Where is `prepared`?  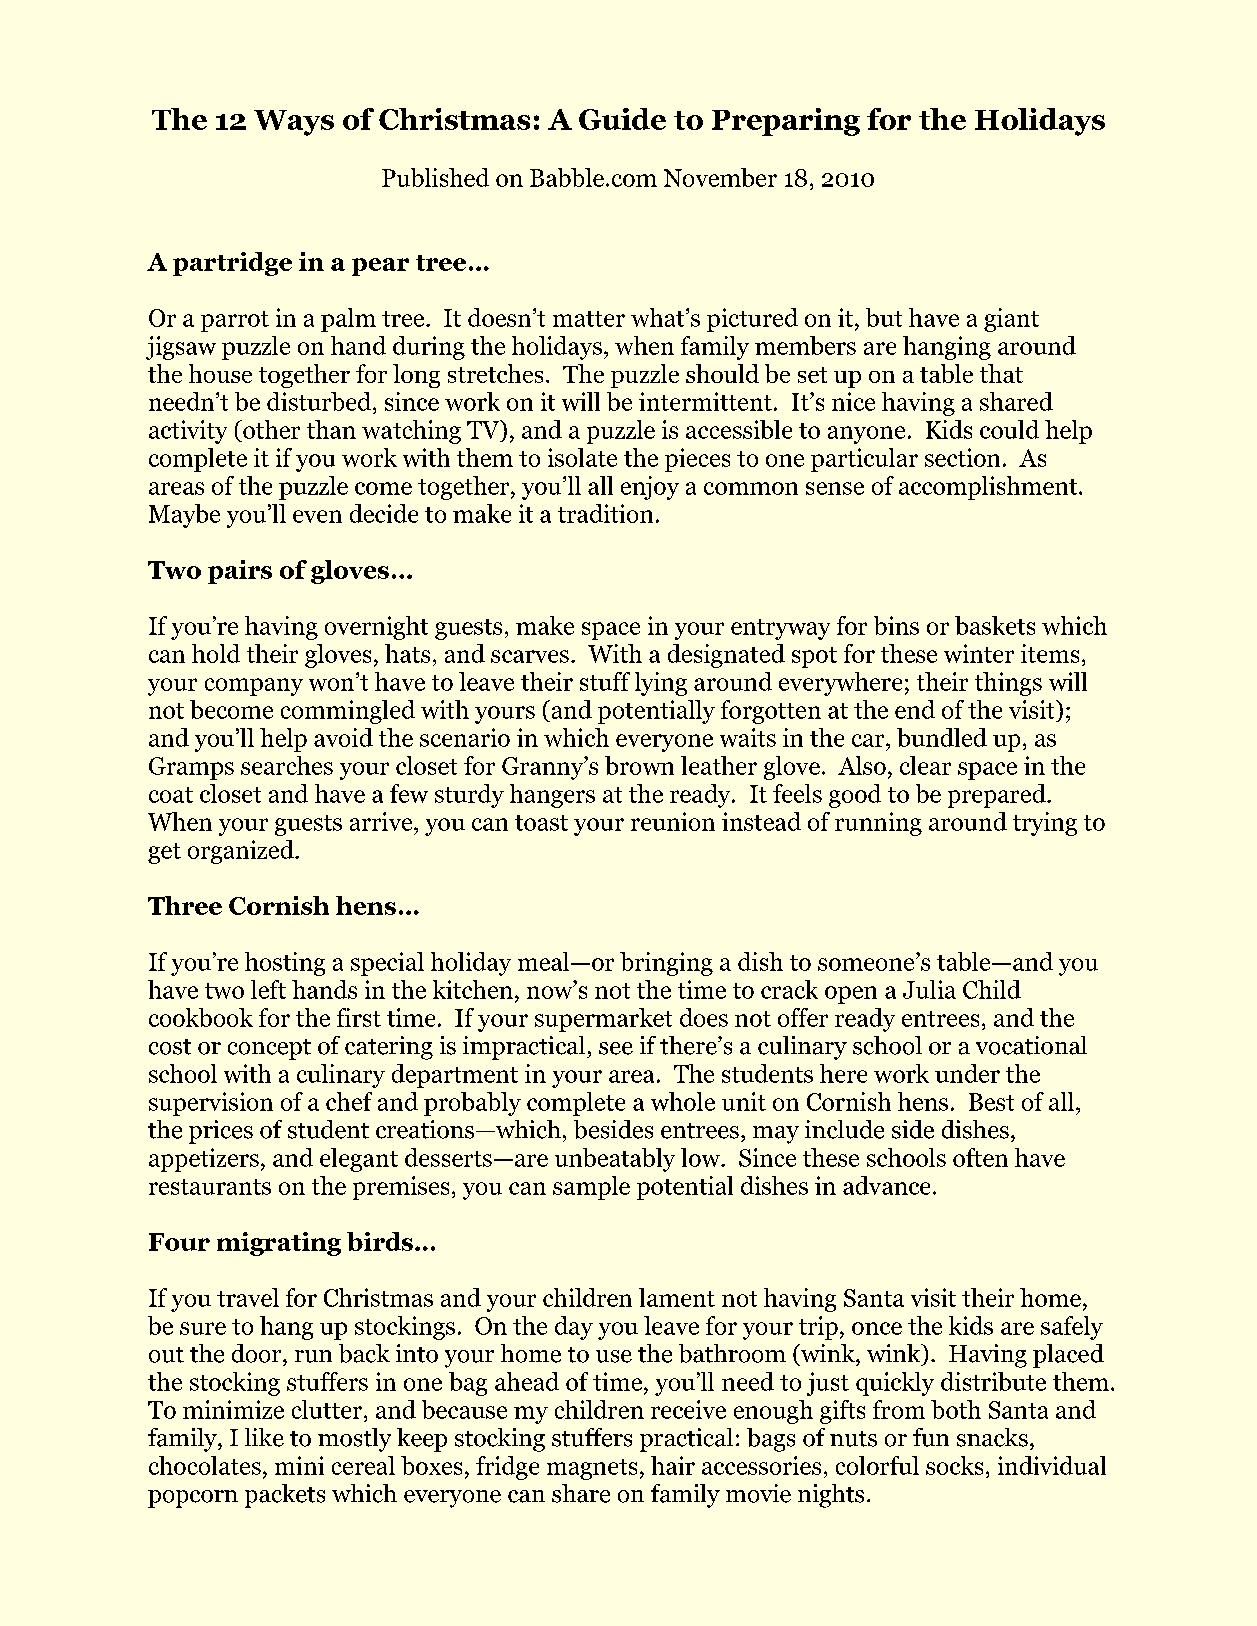 prepared is located at coordinates (998, 796).
